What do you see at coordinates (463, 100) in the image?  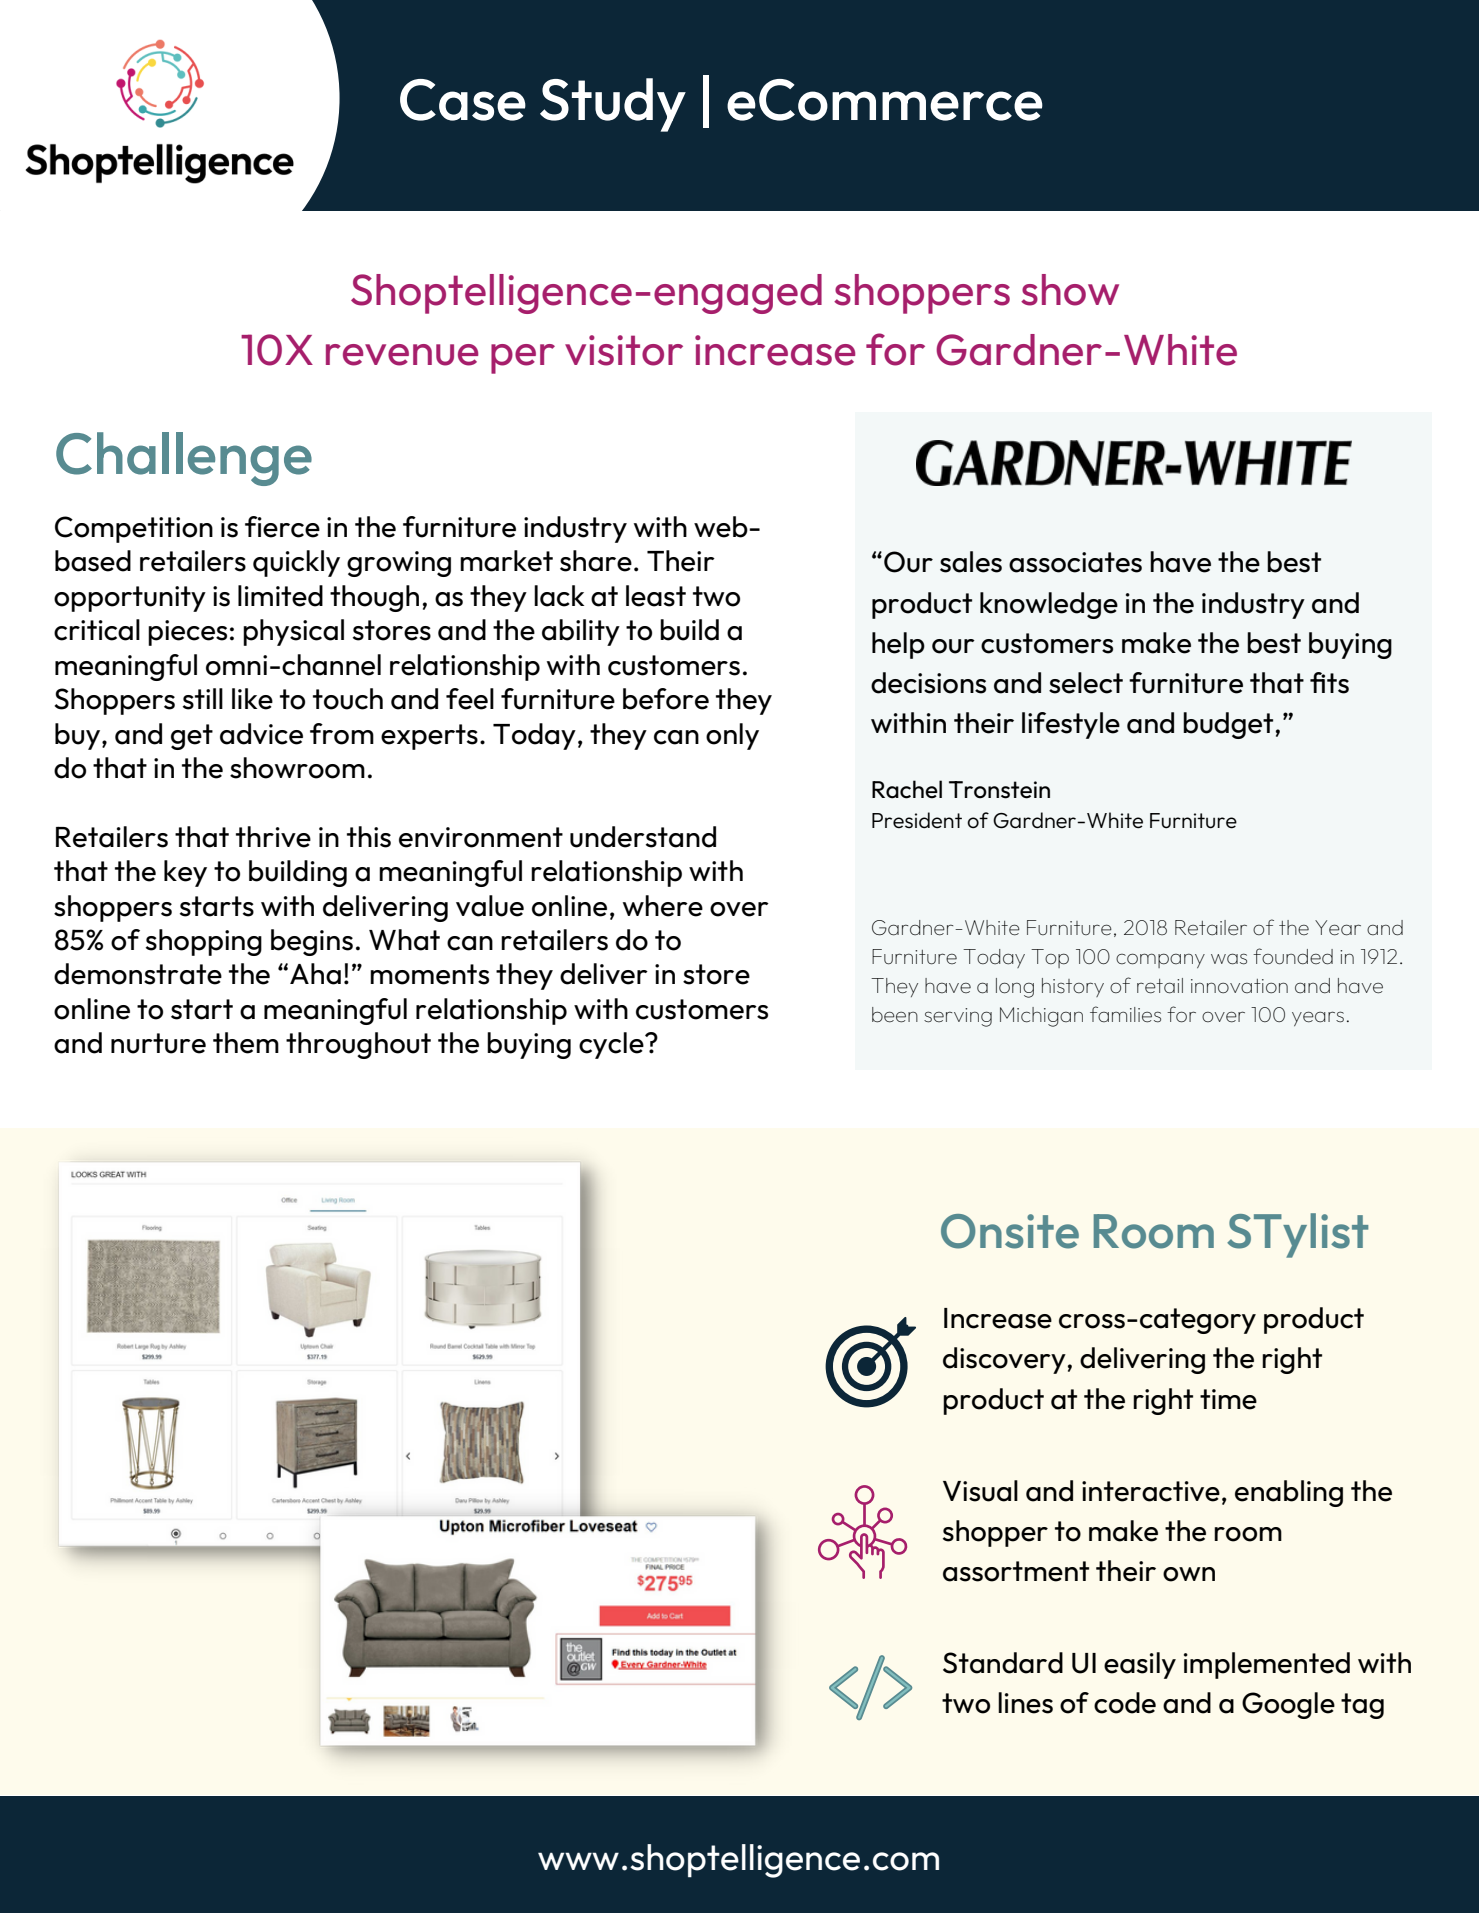 I see `Case` at bounding box center [463, 100].
